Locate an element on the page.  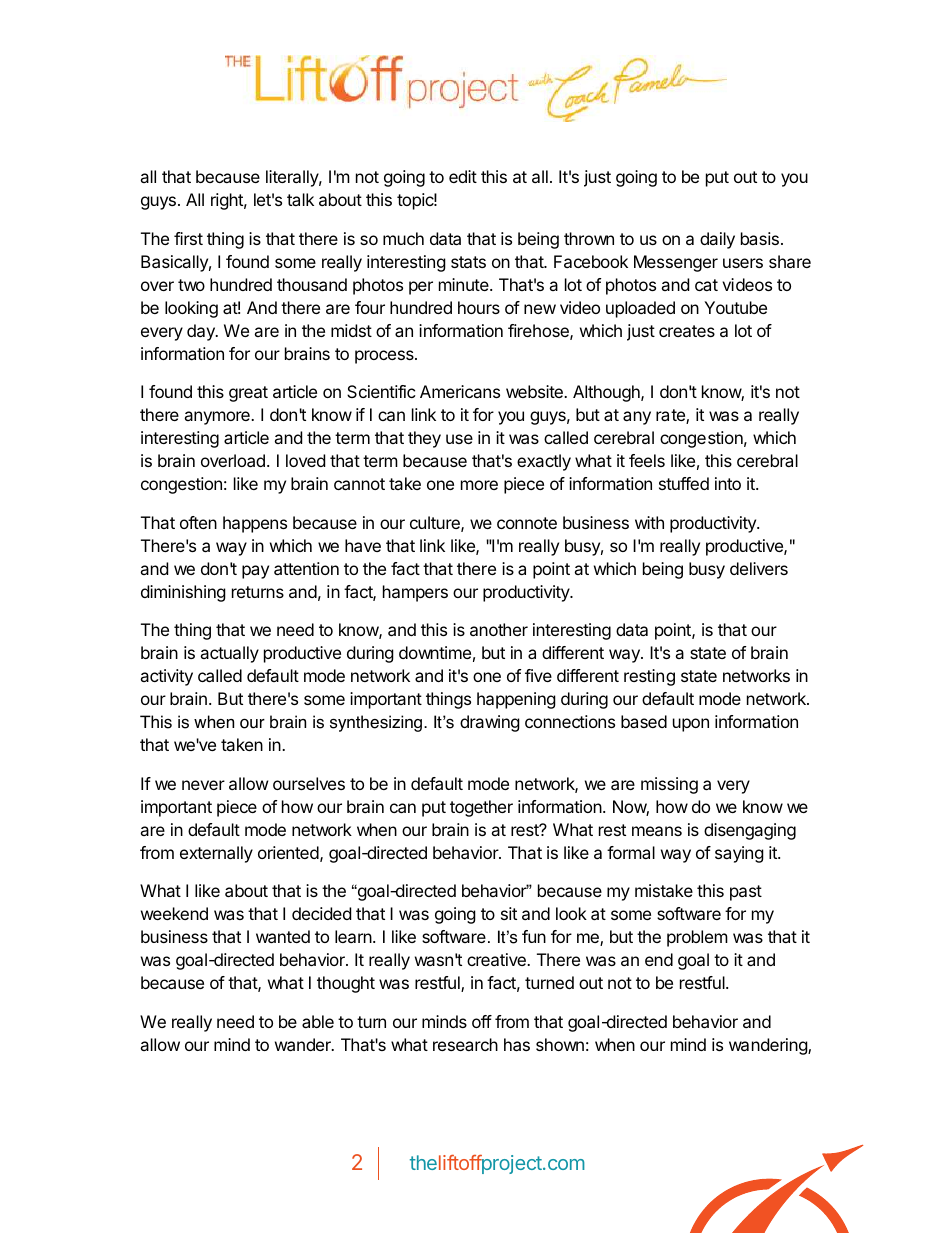
problem is located at coordinates (697, 938).
